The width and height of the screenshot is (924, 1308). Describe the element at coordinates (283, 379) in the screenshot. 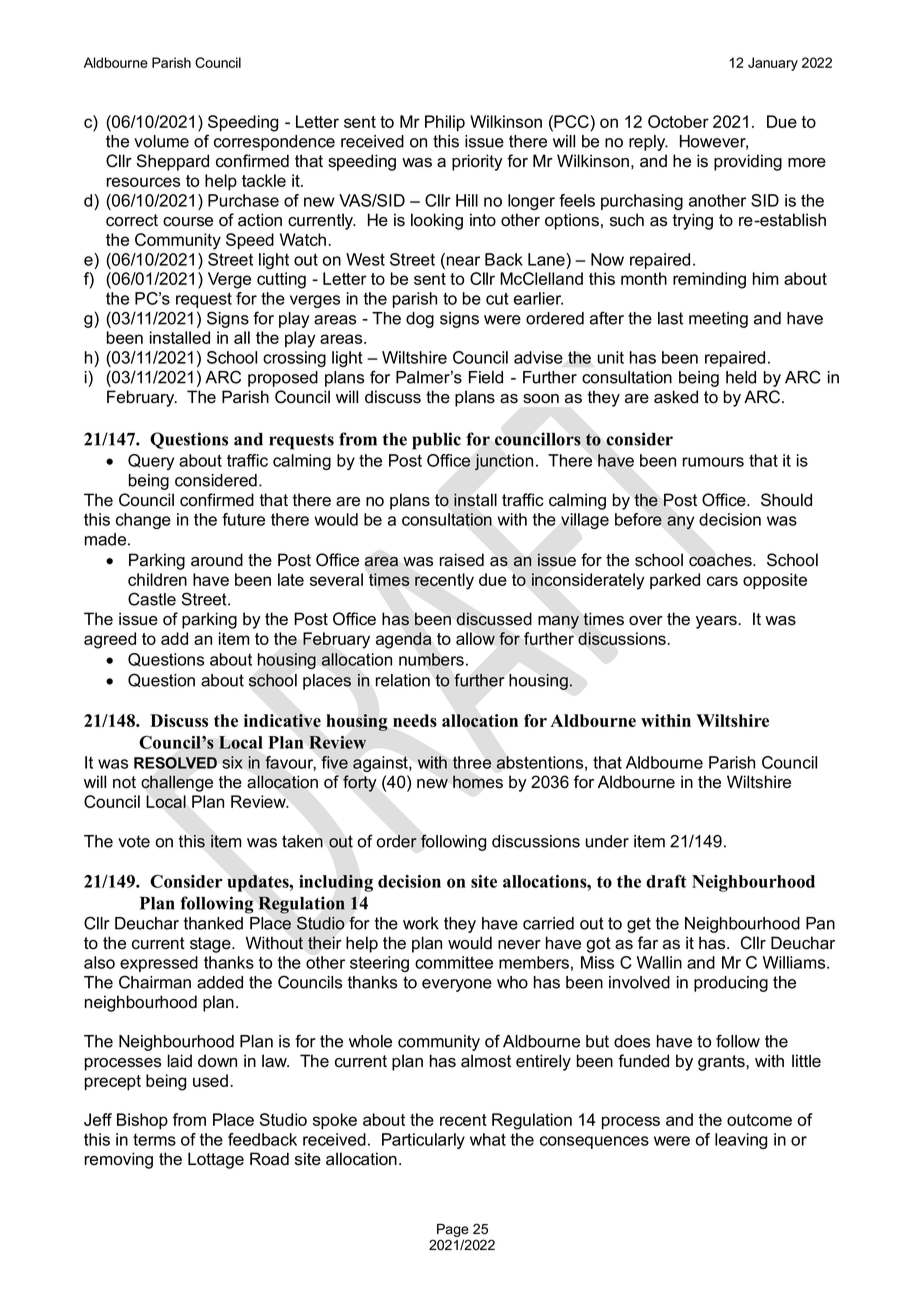

I see `proposed` at that location.
